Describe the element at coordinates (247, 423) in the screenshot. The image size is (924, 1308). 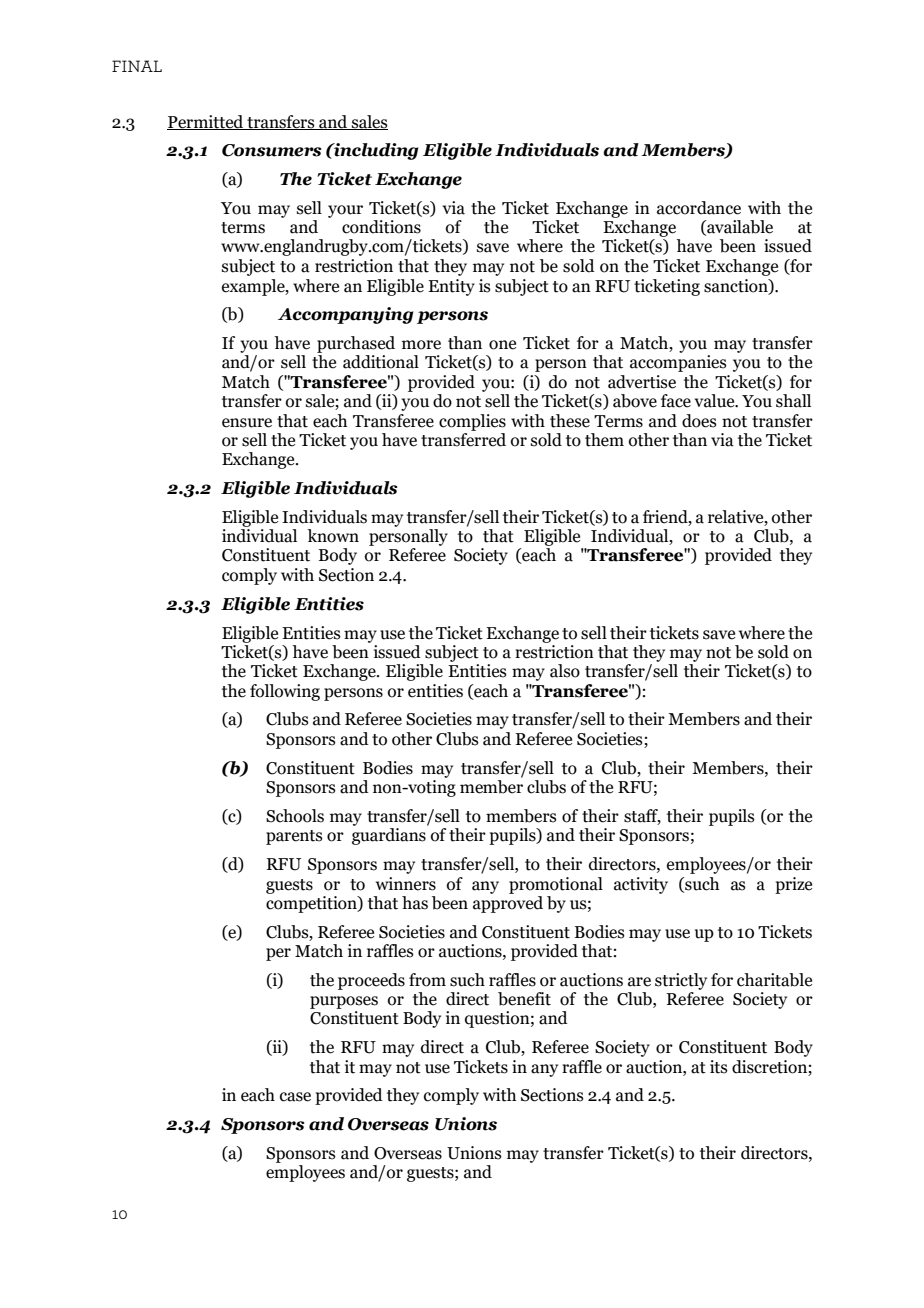
I see `ensure` at that location.
